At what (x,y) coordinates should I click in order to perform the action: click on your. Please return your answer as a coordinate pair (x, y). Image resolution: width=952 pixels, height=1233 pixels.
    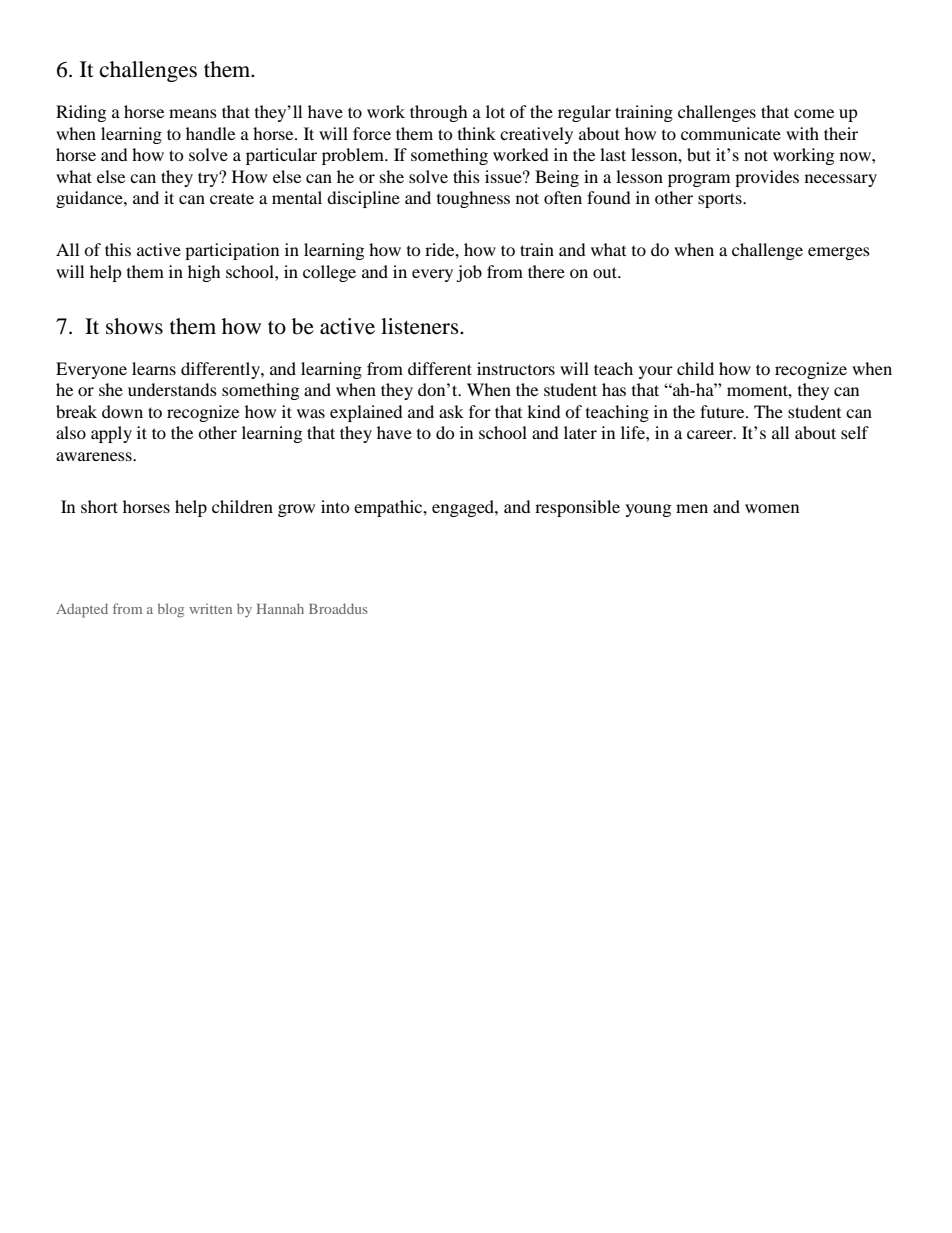
    Looking at the image, I should click on (656, 372).
